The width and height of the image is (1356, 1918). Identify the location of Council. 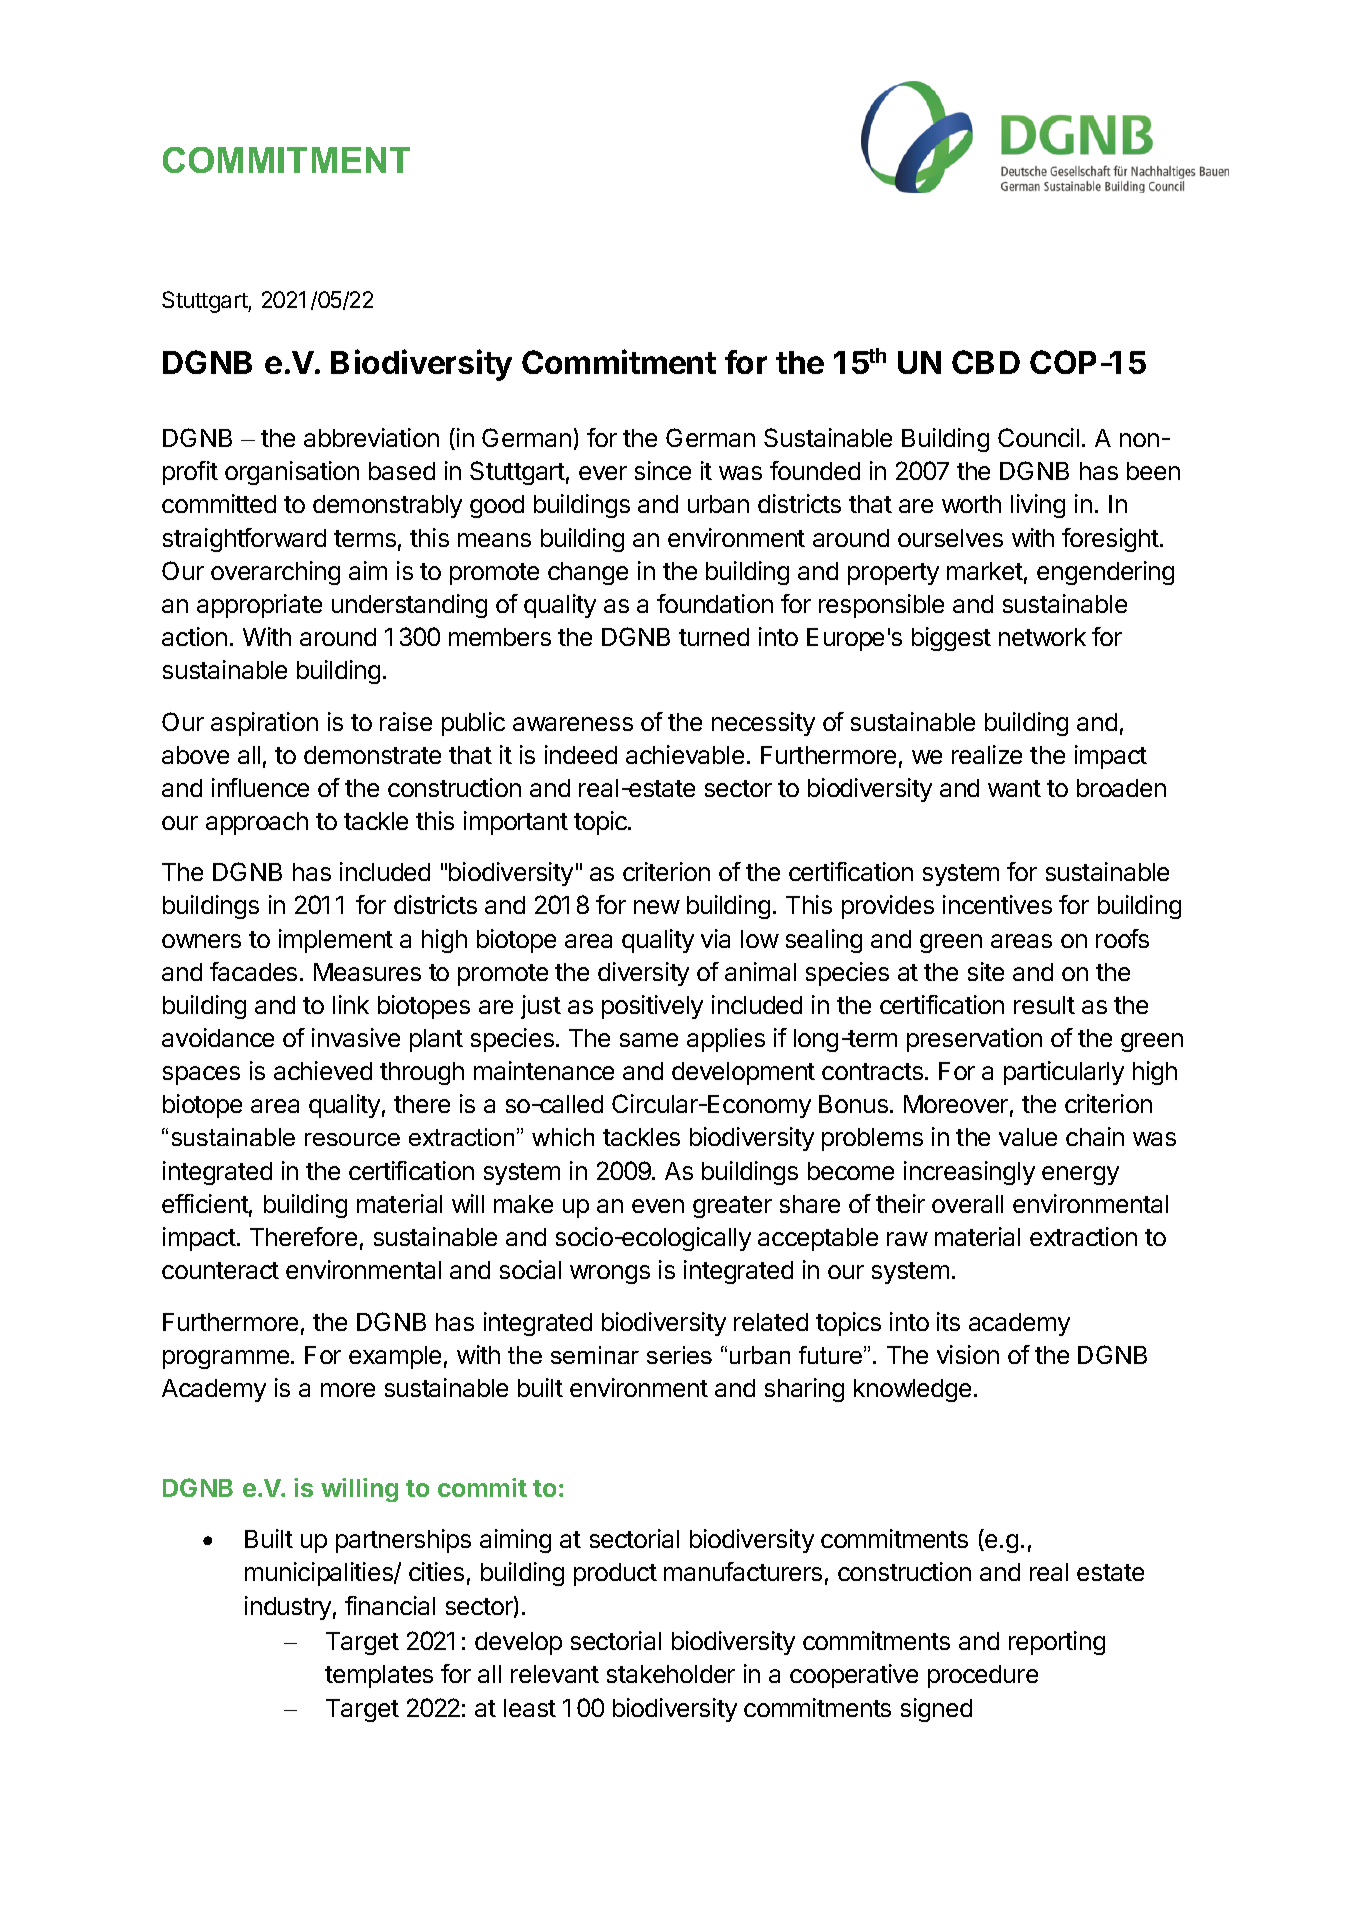
(1038, 437).
